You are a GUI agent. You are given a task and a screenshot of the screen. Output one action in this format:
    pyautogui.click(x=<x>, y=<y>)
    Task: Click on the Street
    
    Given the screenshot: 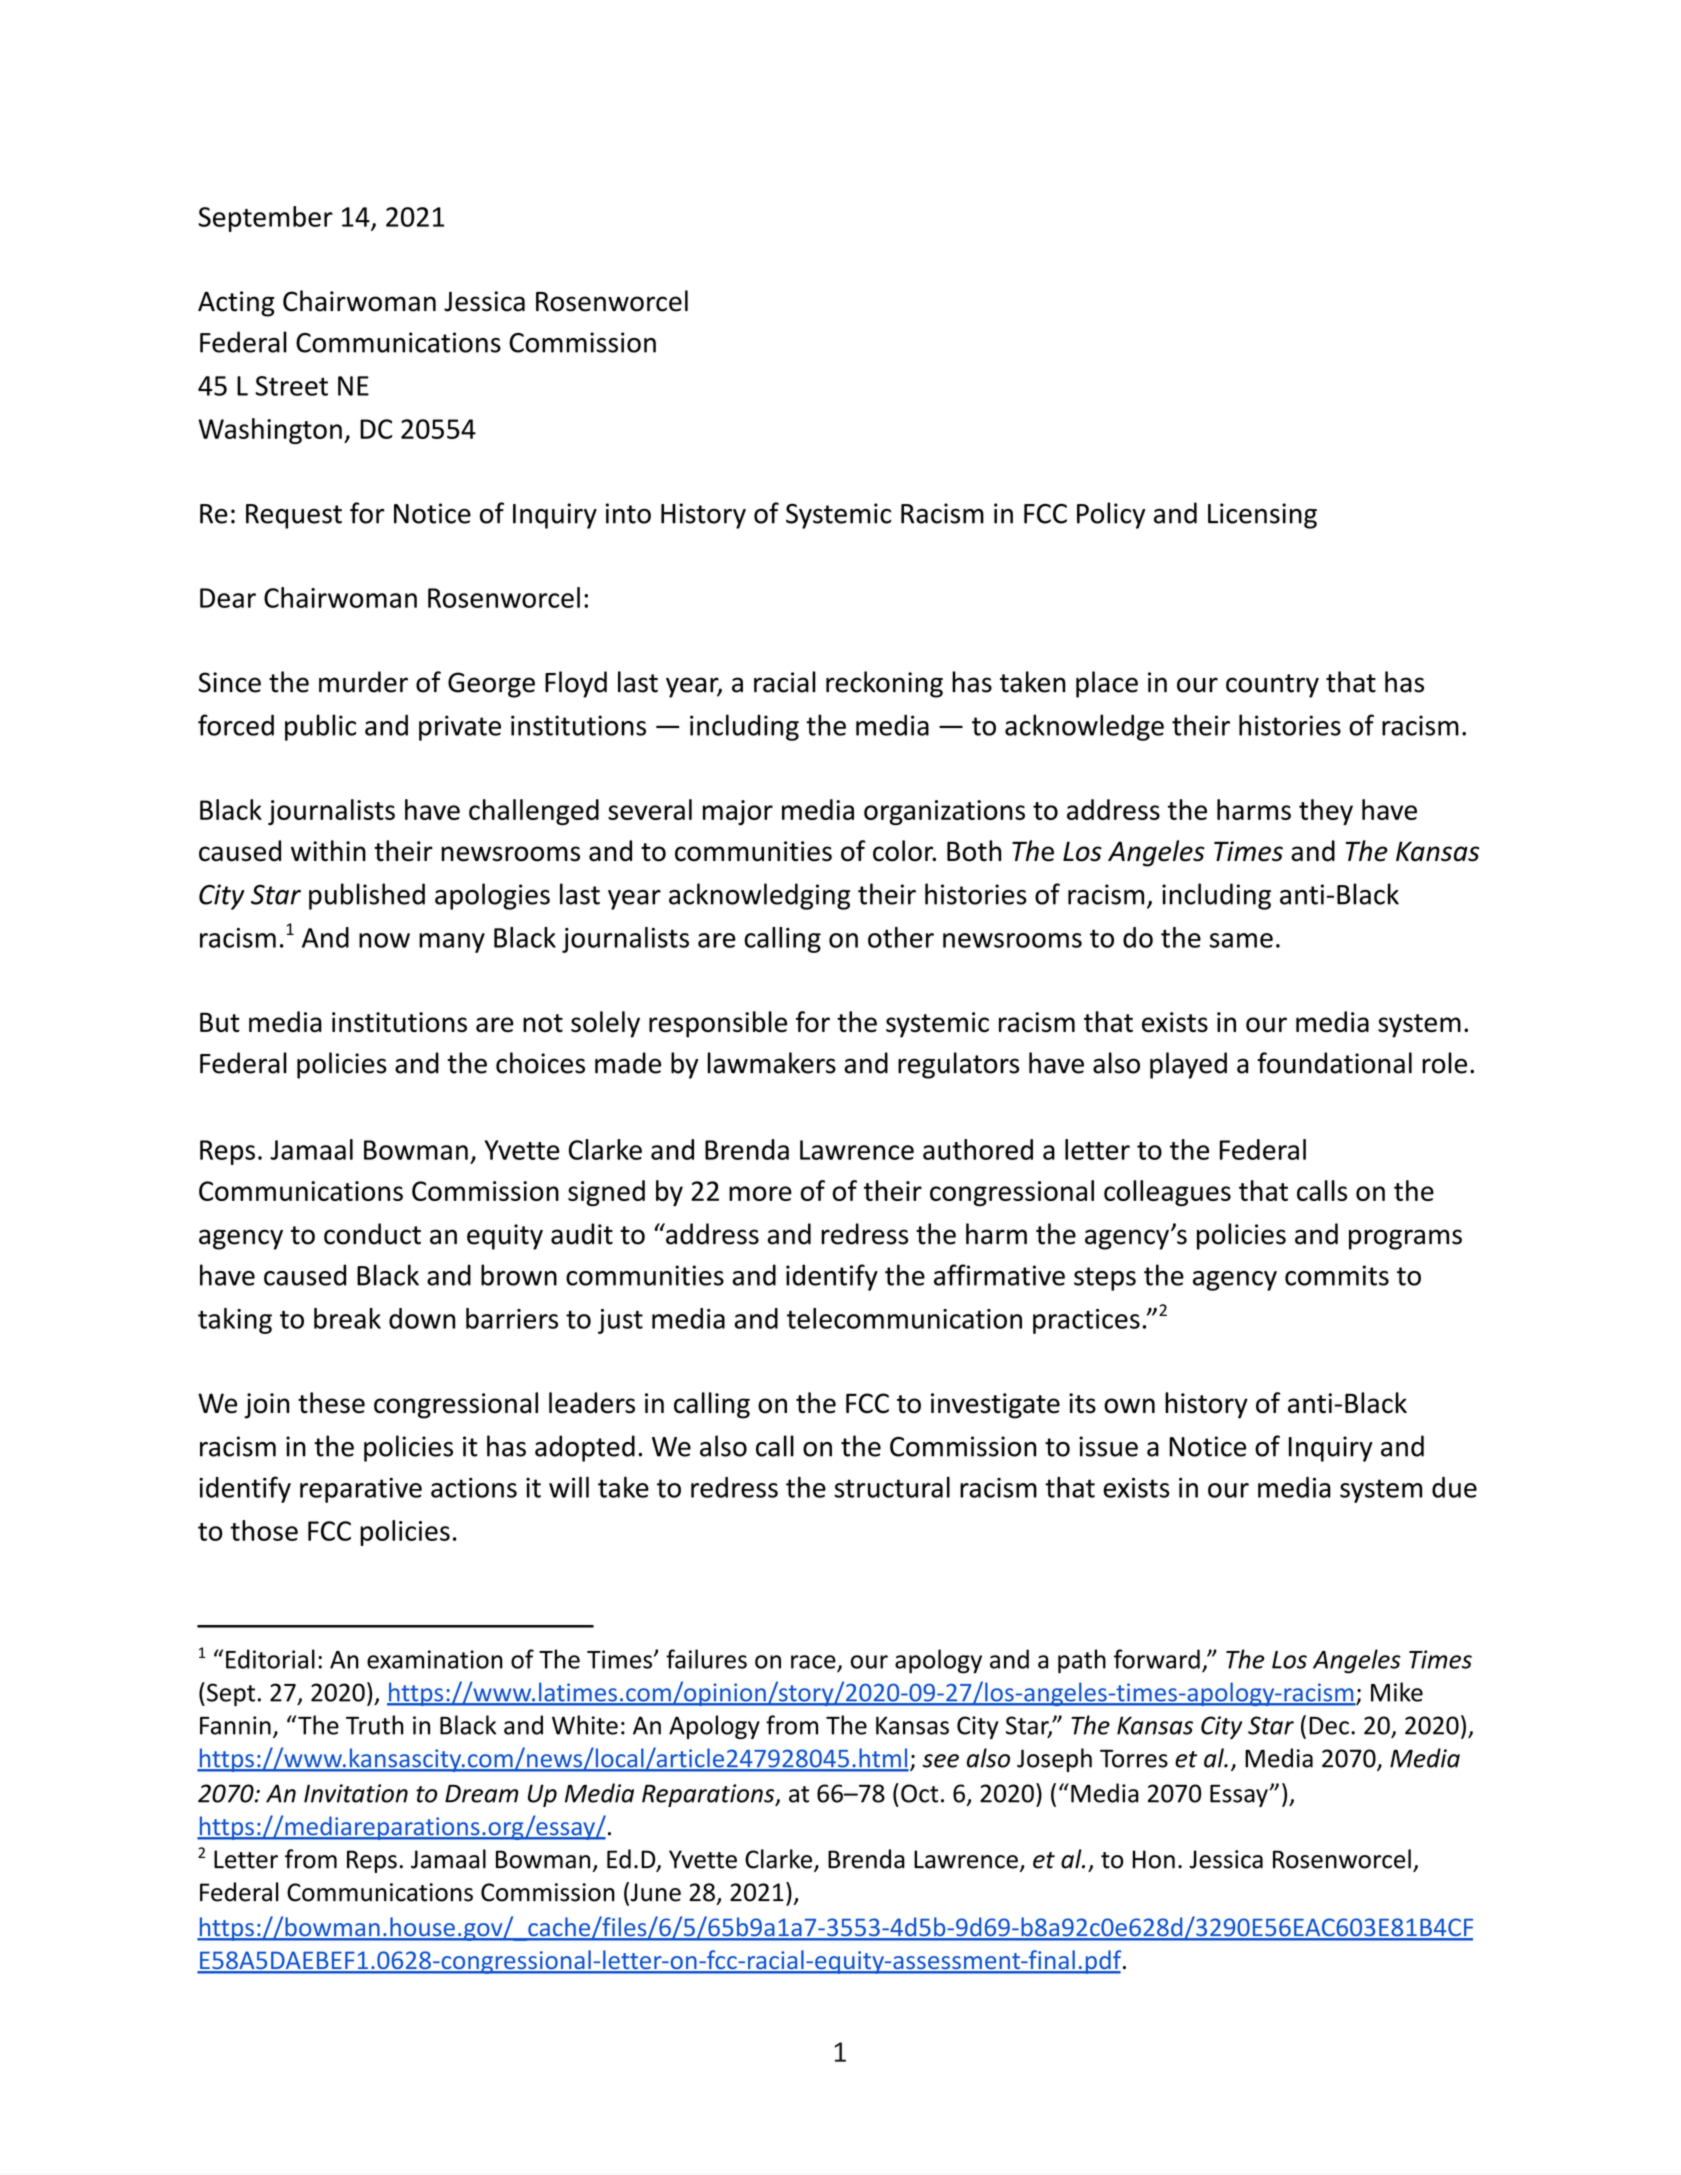 What is the action you would take?
    pyautogui.click(x=291, y=386)
